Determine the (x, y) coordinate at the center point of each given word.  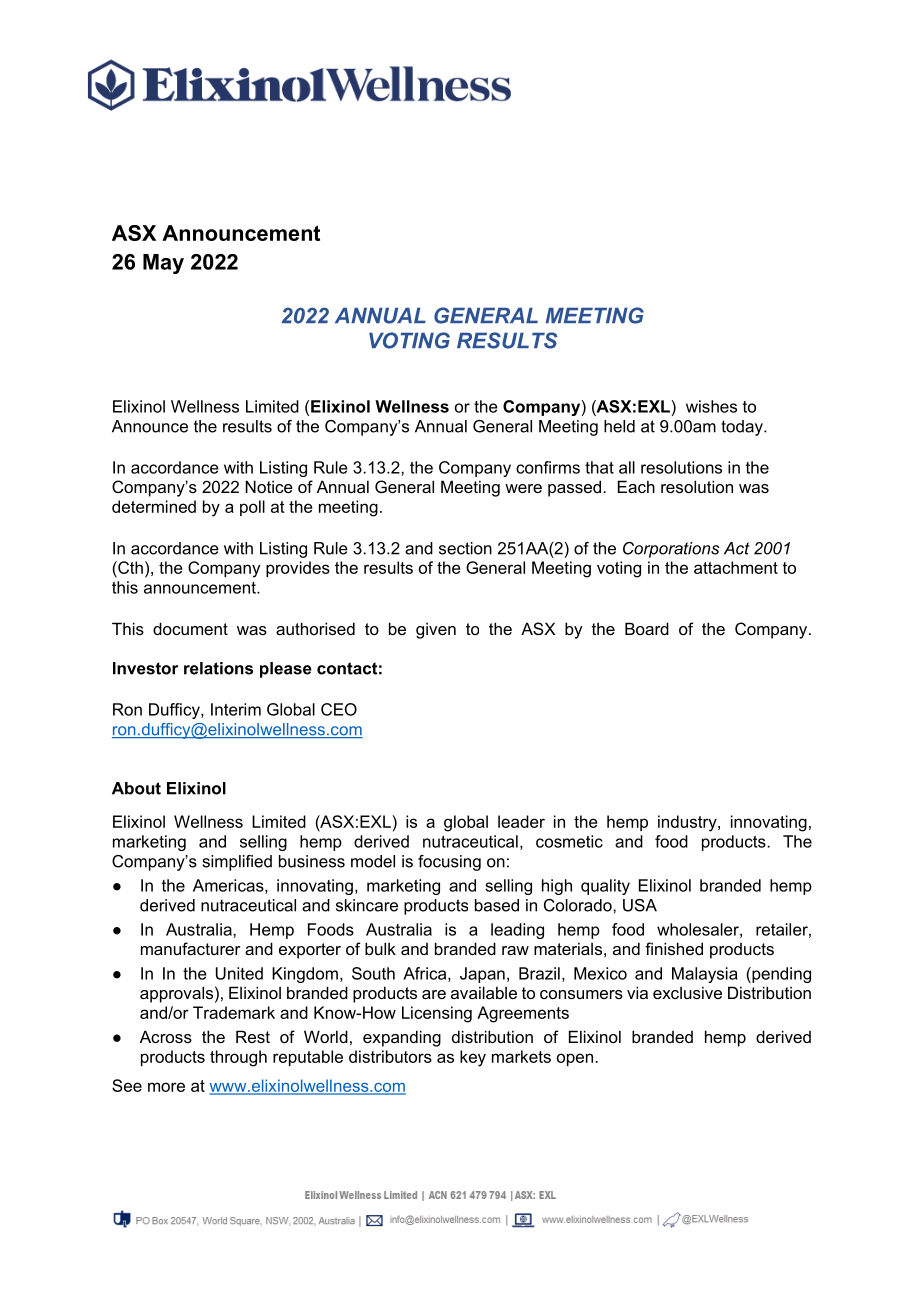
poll (252, 508)
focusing (449, 863)
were (523, 488)
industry (688, 823)
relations (218, 668)
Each (636, 486)
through (238, 1058)
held (619, 426)
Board (647, 628)
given (436, 630)
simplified (237, 863)
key (473, 1058)
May (163, 264)
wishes (711, 406)
